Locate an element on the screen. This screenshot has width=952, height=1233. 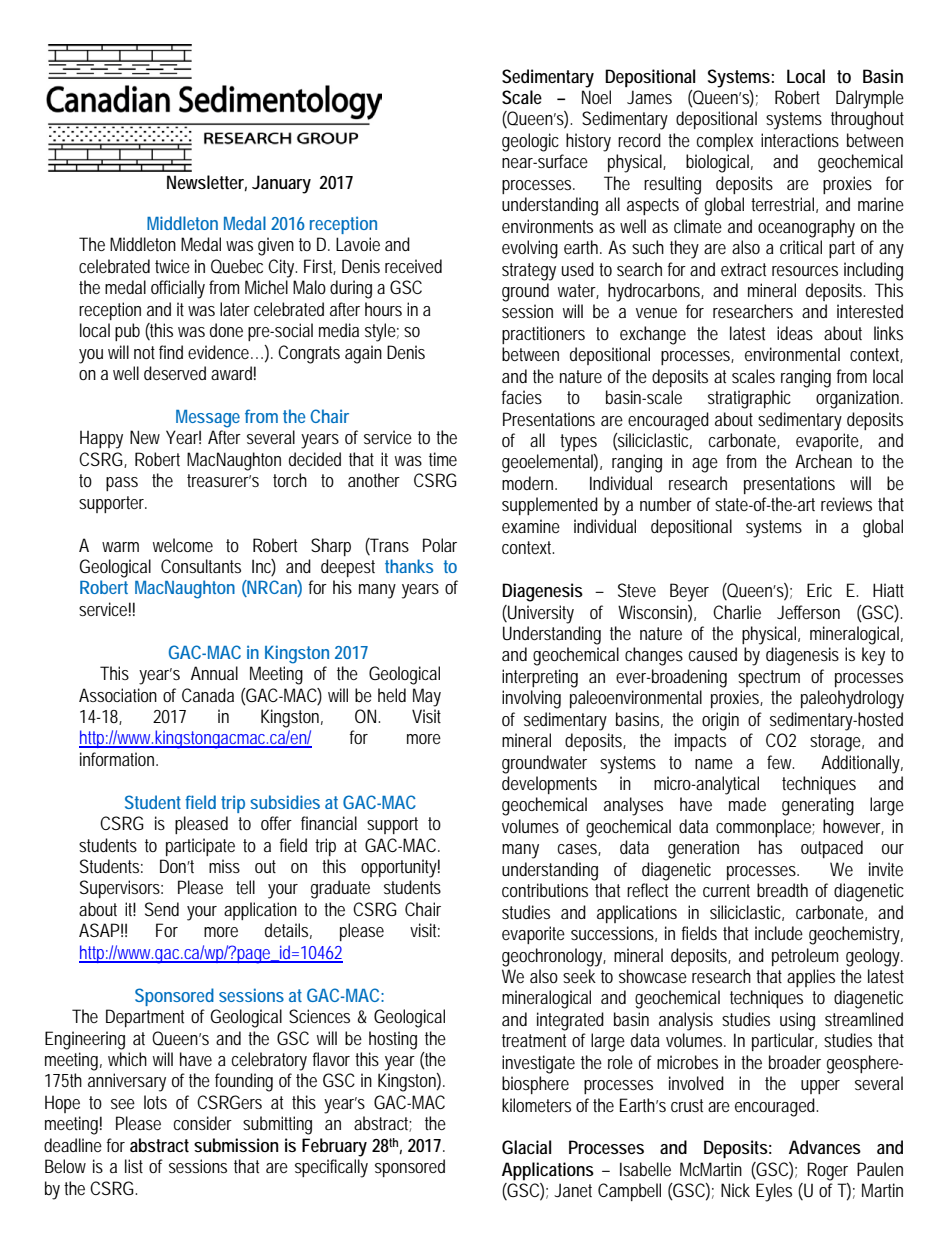
Annual is located at coordinates (214, 673).
